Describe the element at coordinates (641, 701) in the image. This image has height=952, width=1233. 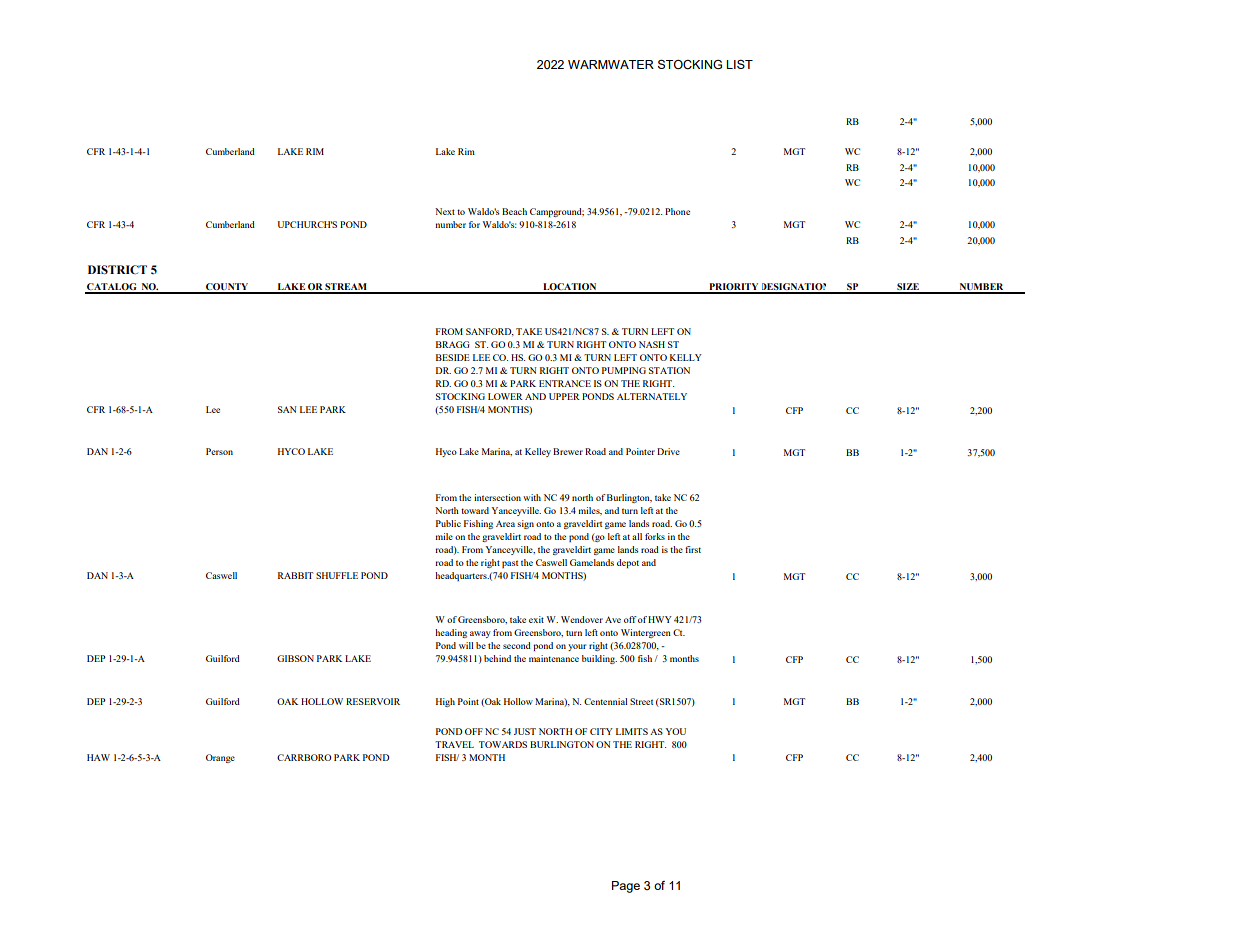
I see `Street` at that location.
